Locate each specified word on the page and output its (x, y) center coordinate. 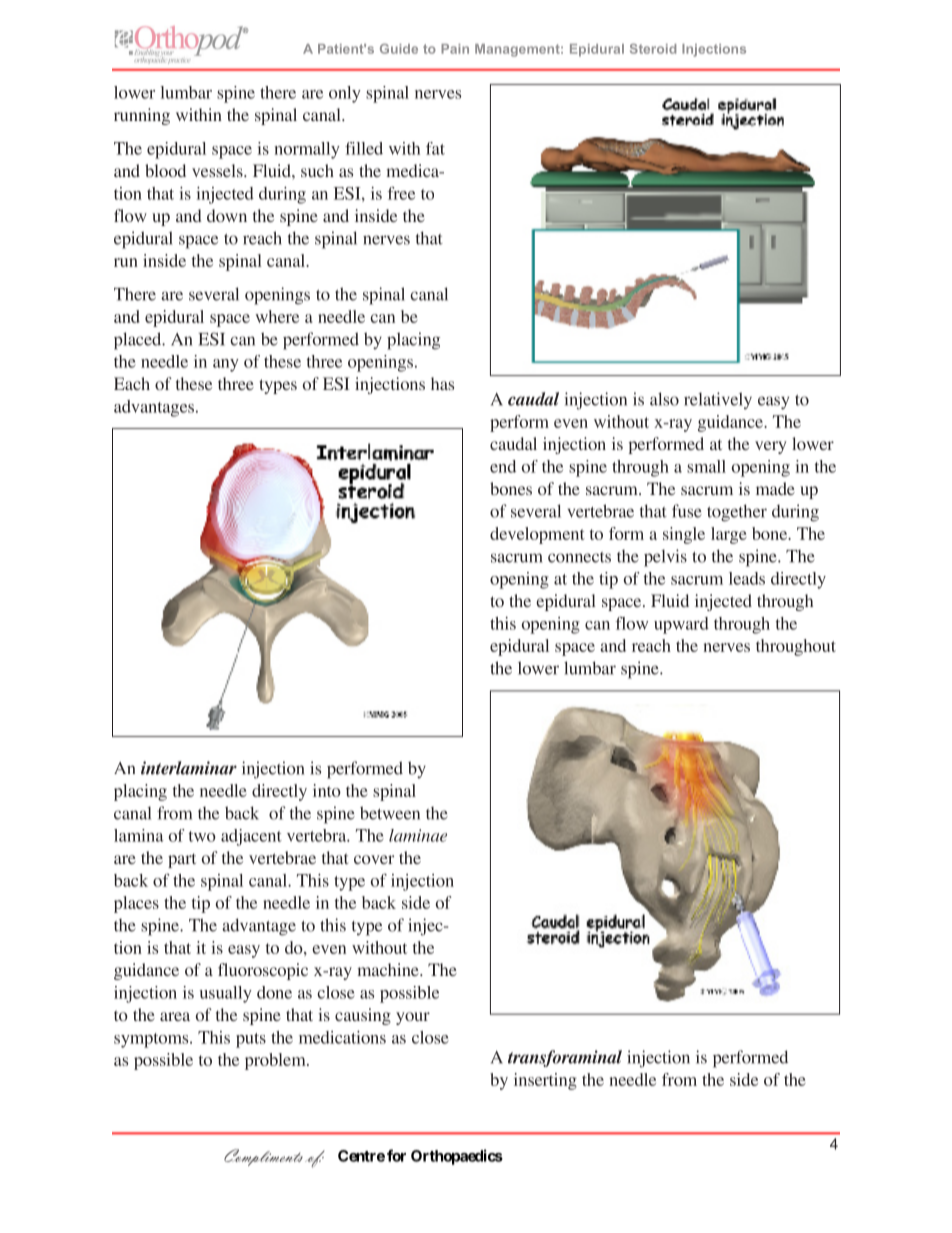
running (142, 116)
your (413, 1018)
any (226, 365)
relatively (718, 401)
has (442, 383)
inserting (545, 1081)
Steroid (653, 49)
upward (681, 625)
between (390, 813)
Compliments (263, 1157)
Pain (455, 49)
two (202, 836)
